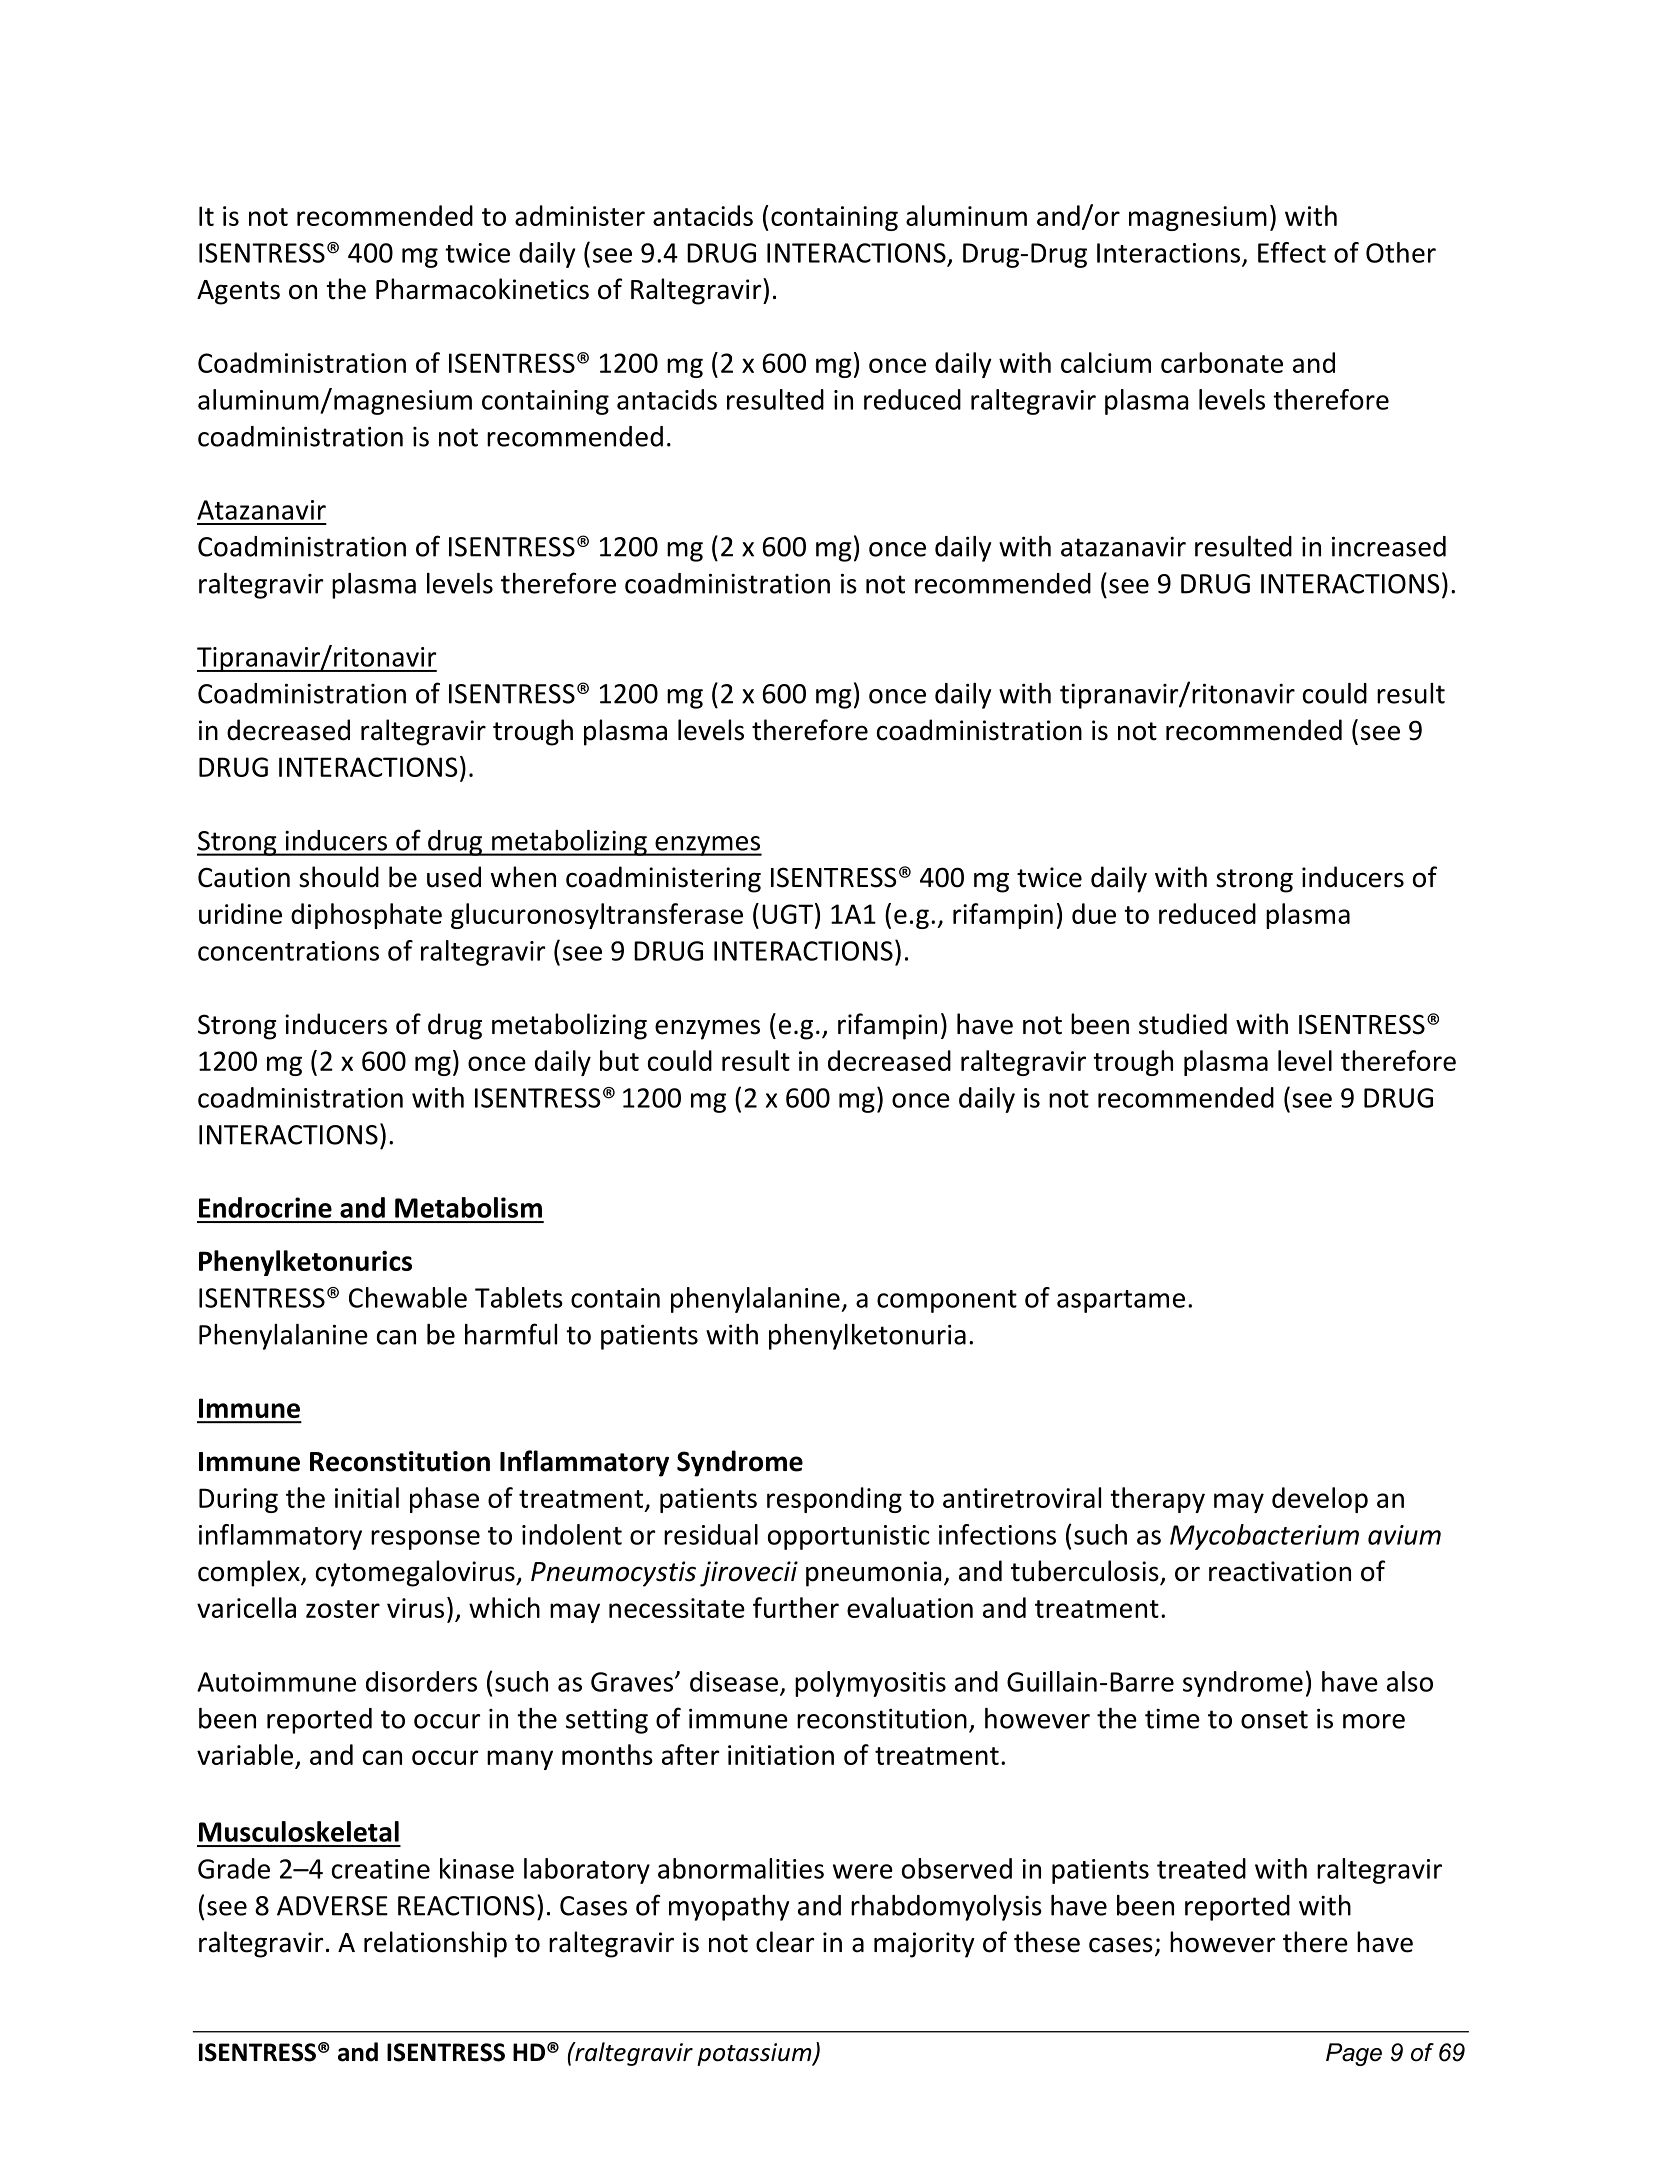  What do you see at coordinates (482, 289) in the page?
I see `Pharmacokinetics` at bounding box center [482, 289].
